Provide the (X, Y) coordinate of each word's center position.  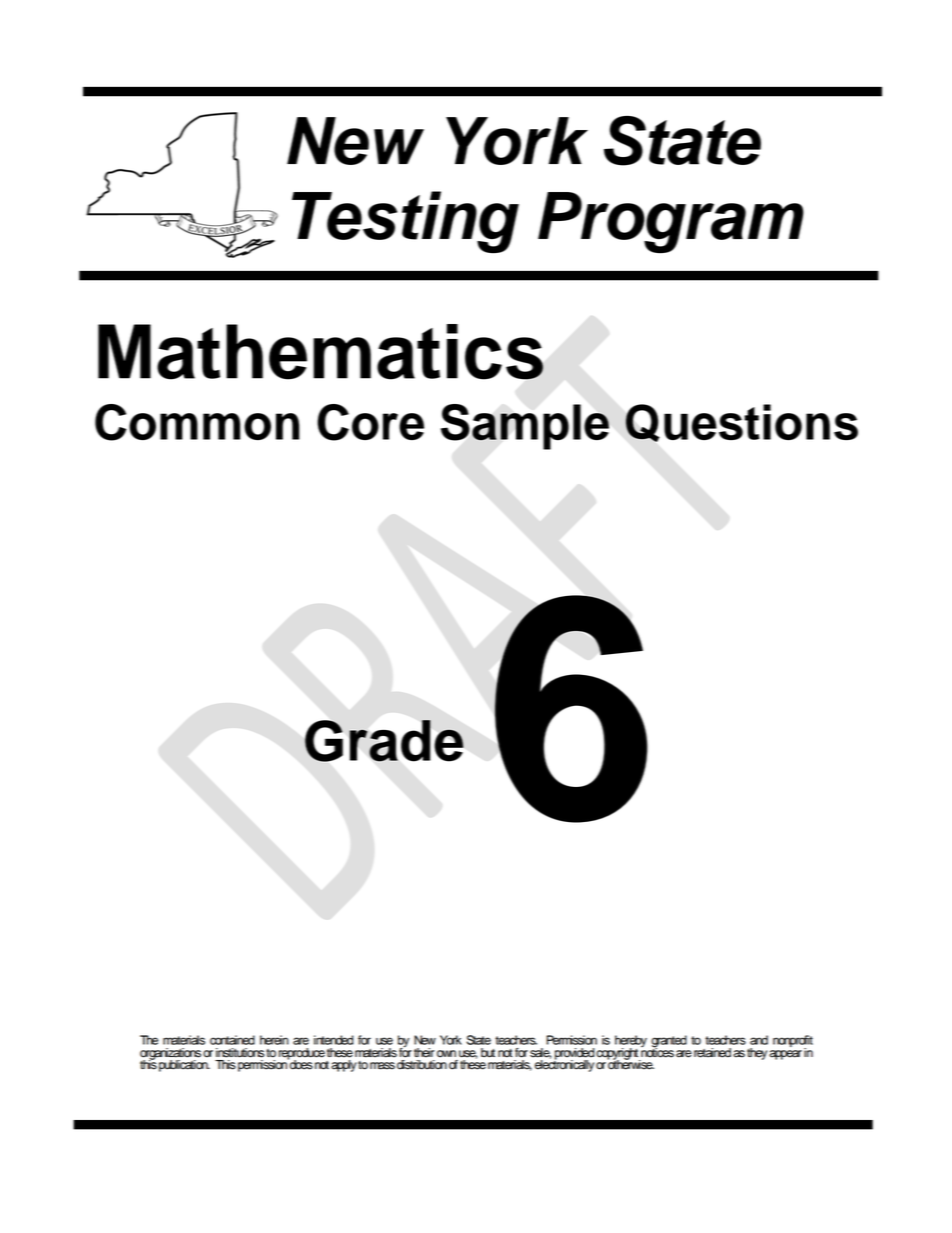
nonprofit (793, 1042)
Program (671, 223)
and (759, 1040)
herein (274, 1040)
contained (232, 1040)
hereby (631, 1042)
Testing (405, 222)
